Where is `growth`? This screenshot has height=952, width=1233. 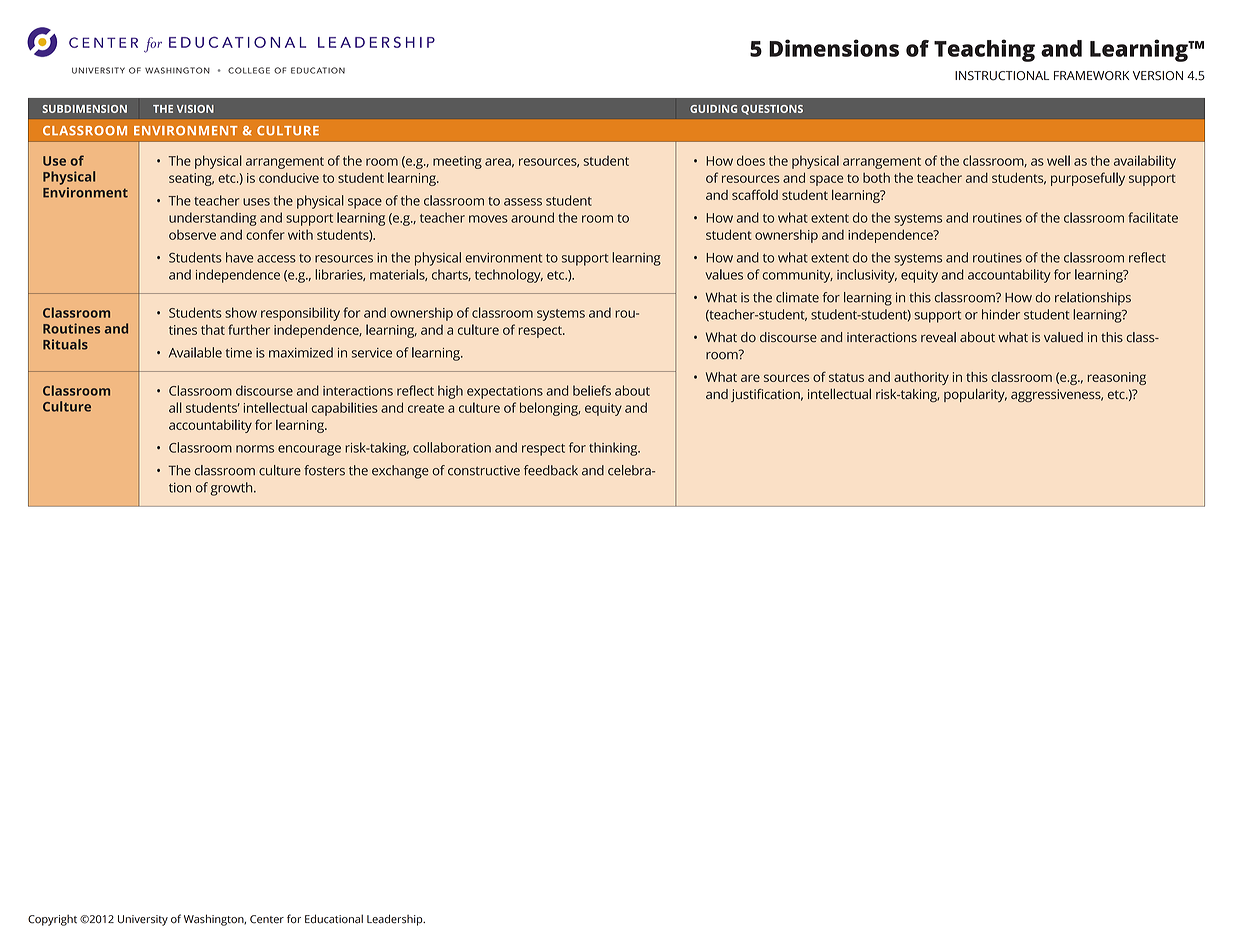
growth is located at coordinates (232, 489).
